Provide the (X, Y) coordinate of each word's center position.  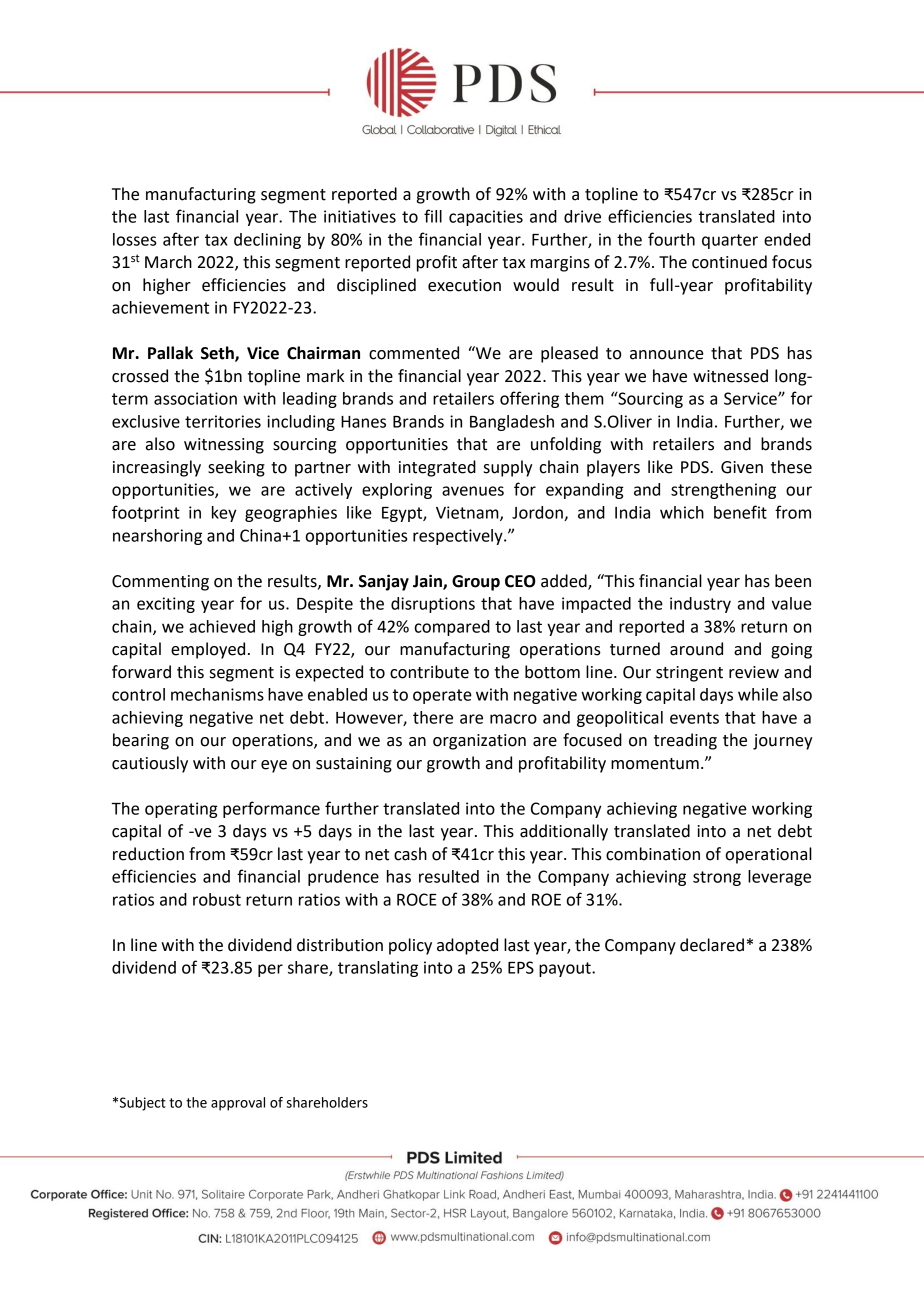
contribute (429, 672)
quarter (730, 241)
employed (208, 650)
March (168, 262)
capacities (486, 218)
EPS (521, 967)
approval (238, 1104)
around (696, 649)
